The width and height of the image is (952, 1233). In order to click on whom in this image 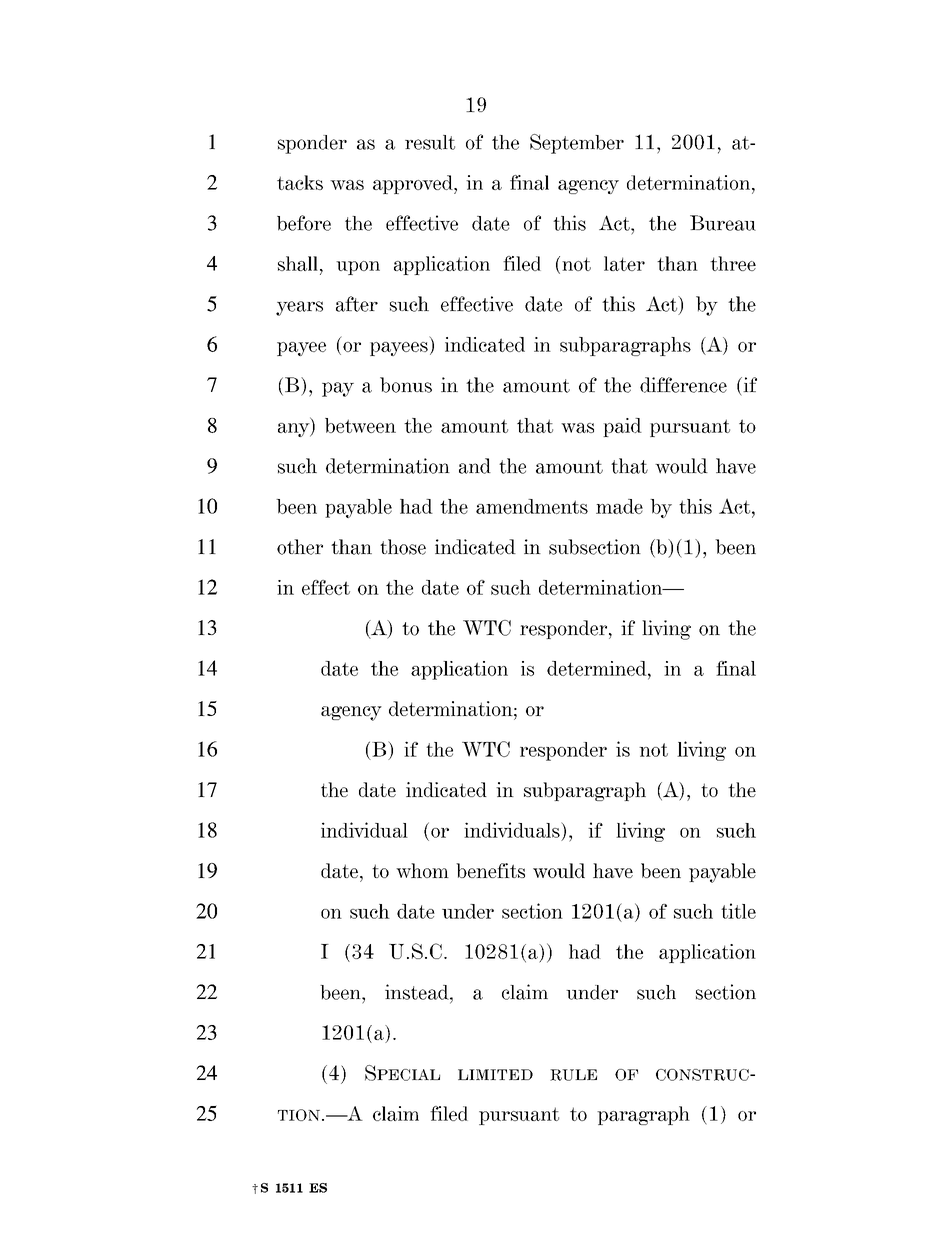, I will do `click(422, 870)`.
